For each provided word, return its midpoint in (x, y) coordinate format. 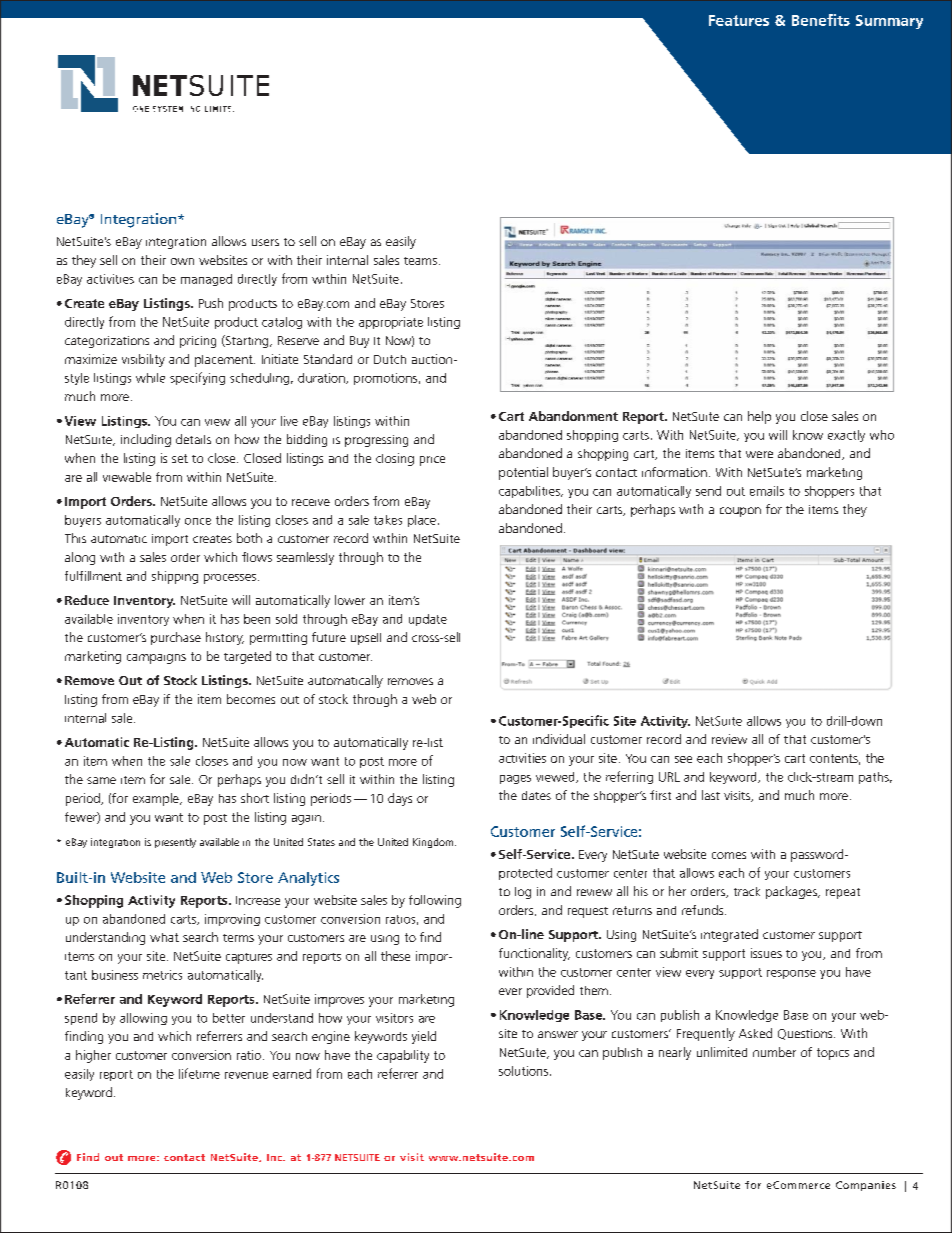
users (265, 242)
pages (515, 779)
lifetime (199, 1073)
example (157, 799)
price (432, 461)
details (193, 439)
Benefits (821, 20)
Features (739, 20)
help (759, 417)
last (711, 795)
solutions (525, 1071)
